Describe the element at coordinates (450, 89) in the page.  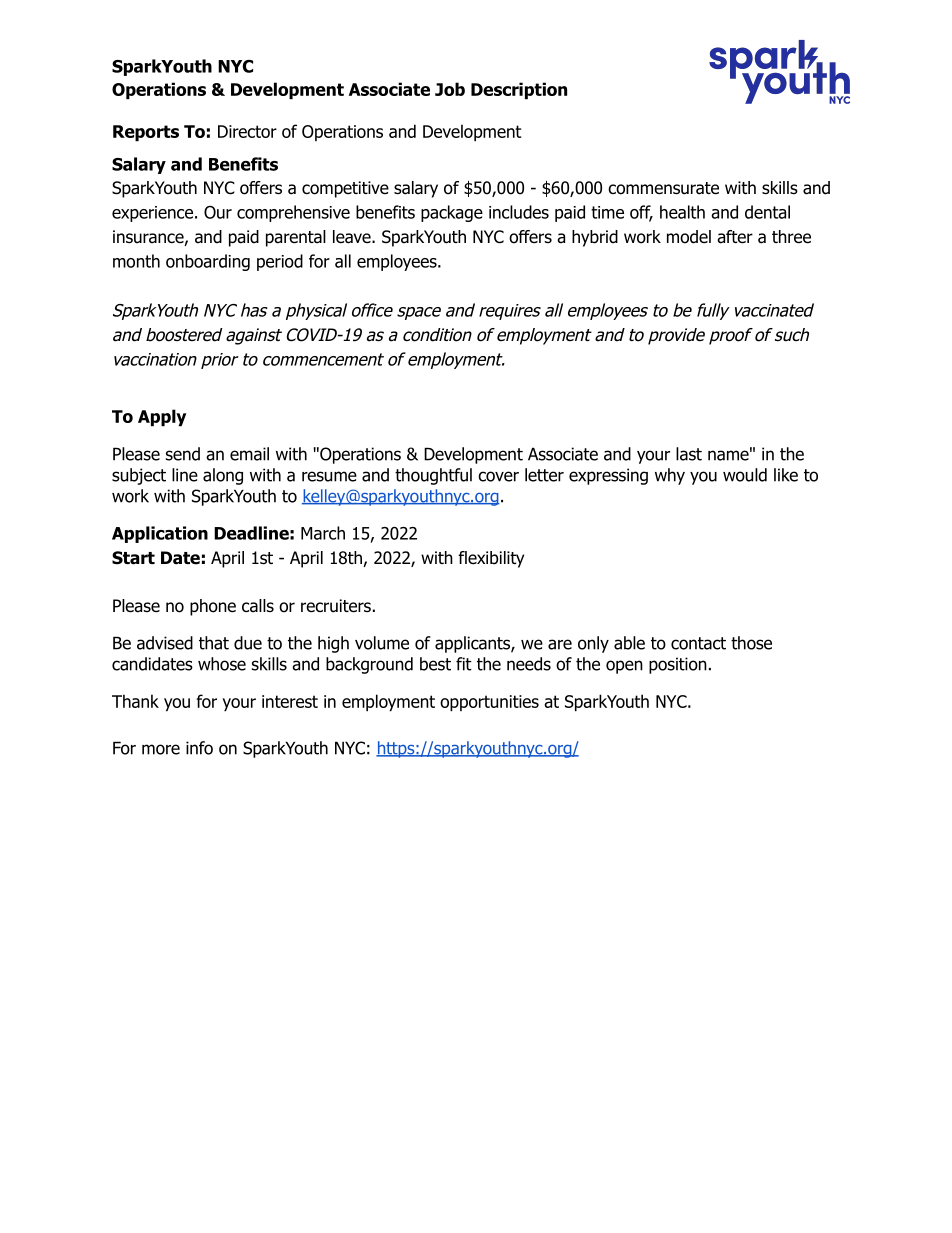
I see `Job` at that location.
